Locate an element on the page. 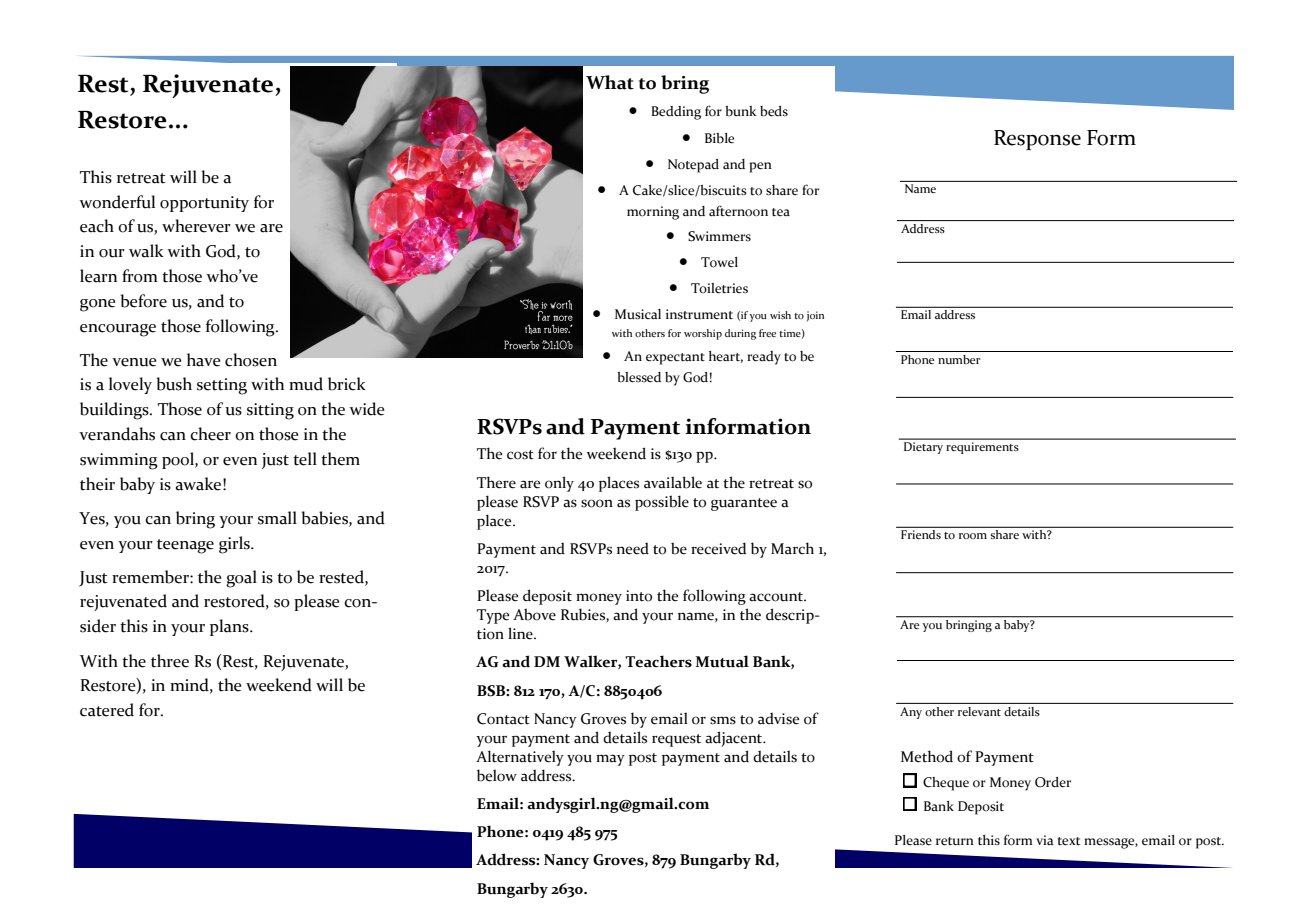 The width and height of the image is (1308, 924). return is located at coordinates (955, 841).
